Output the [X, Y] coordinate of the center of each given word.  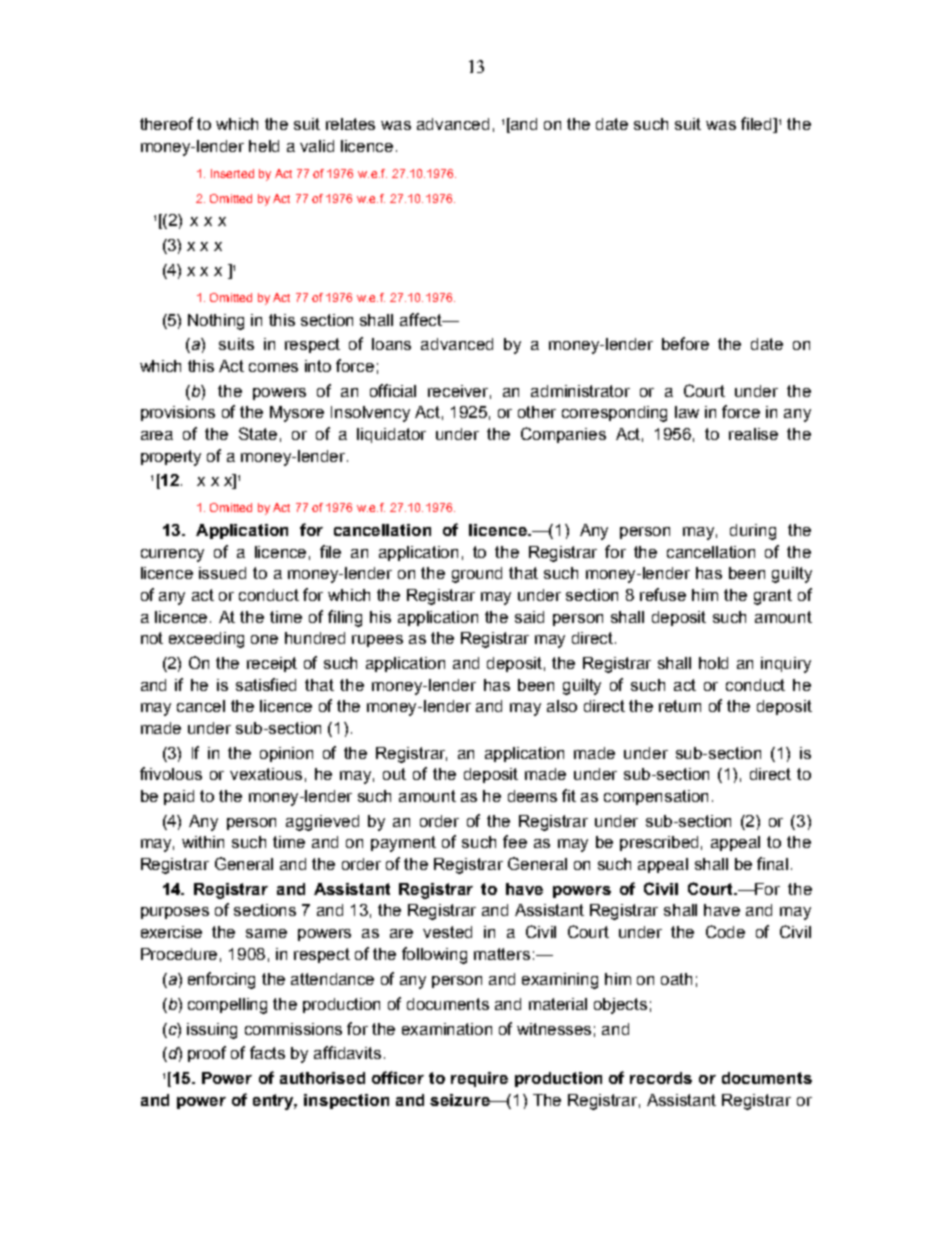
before [685, 343]
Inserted [232, 173]
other [537, 412]
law [687, 412]
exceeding [206, 640]
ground [477, 575]
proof [207, 1054]
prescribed [659, 843]
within [203, 842]
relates [350, 124]
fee [515, 841]
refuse [663, 594]
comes [273, 367]
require [479, 1079]
